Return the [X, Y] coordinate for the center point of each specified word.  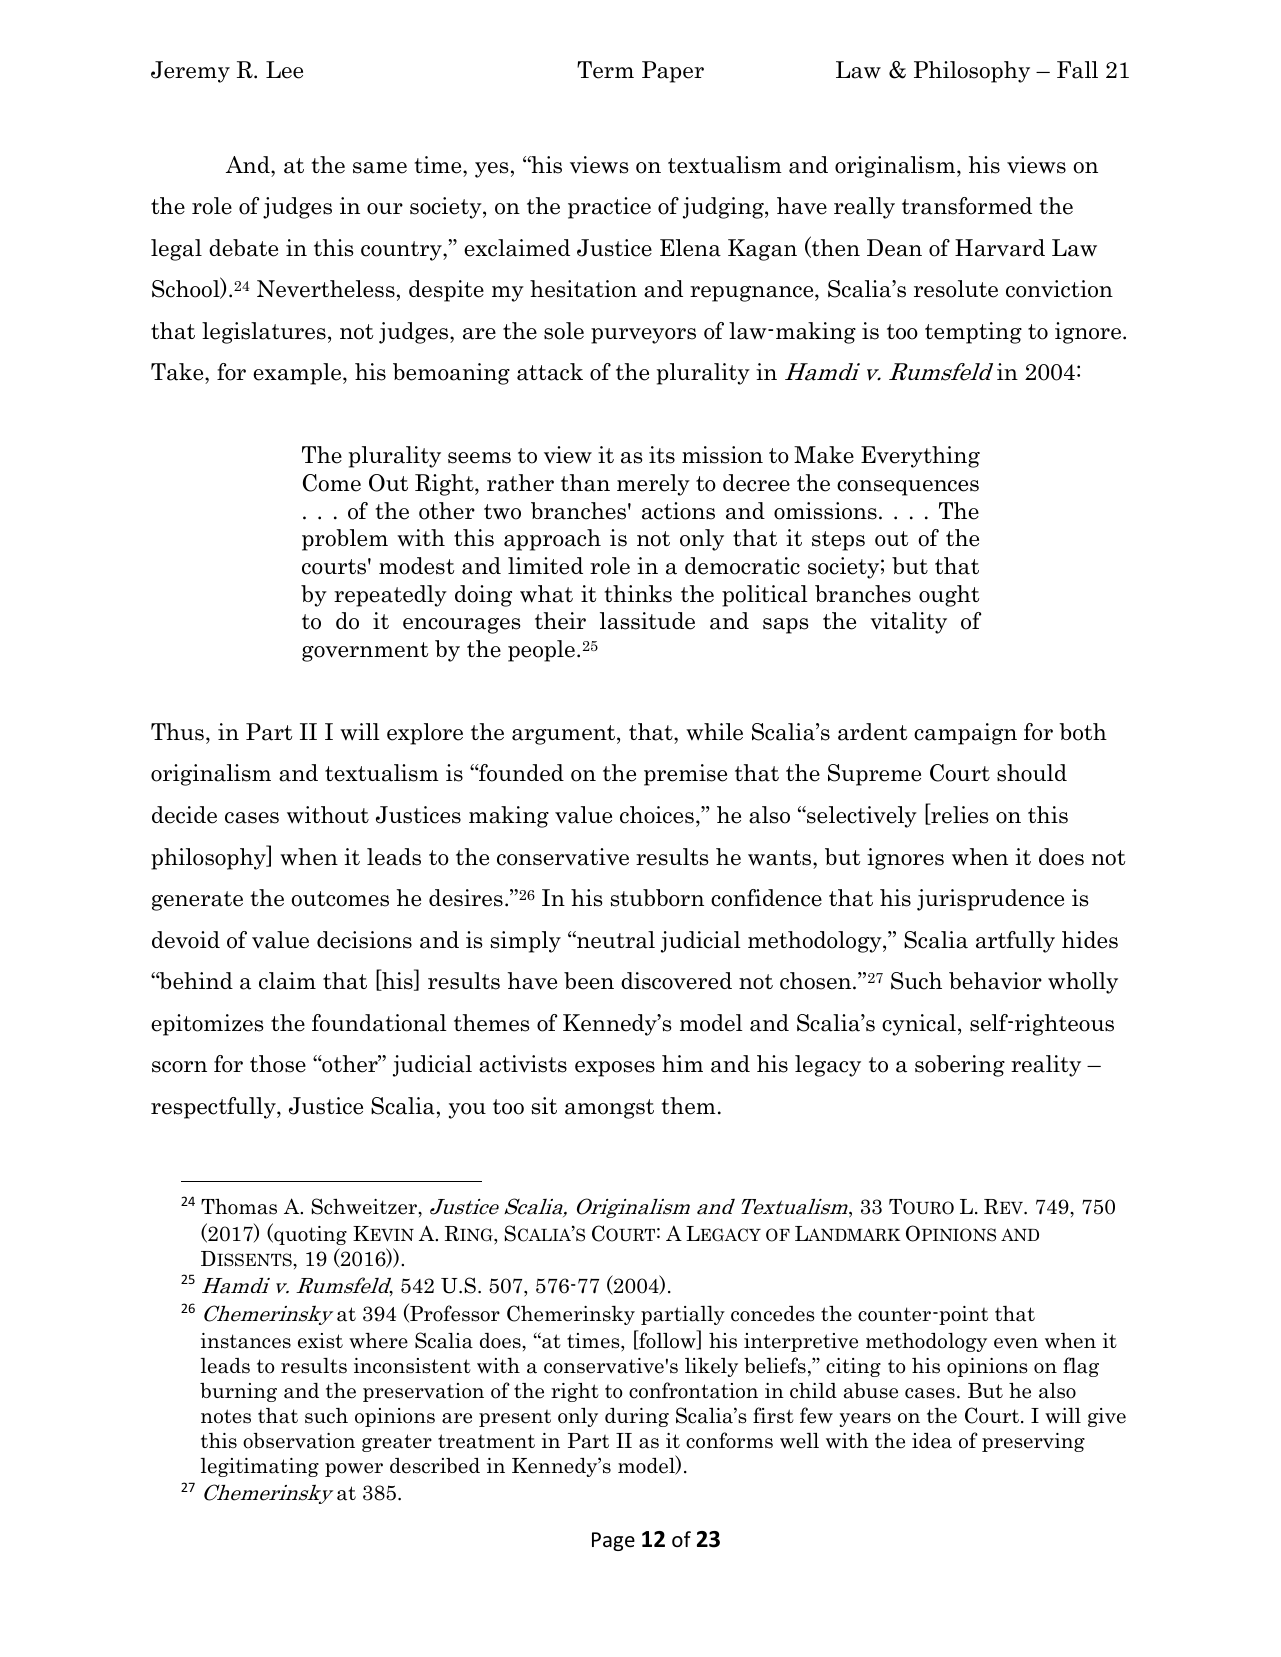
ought [949, 596]
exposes [615, 1069]
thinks [638, 594]
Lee [284, 70]
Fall [1077, 70]
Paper [673, 72]
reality [1046, 1066]
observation [299, 1441]
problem [345, 540]
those [278, 1064]
